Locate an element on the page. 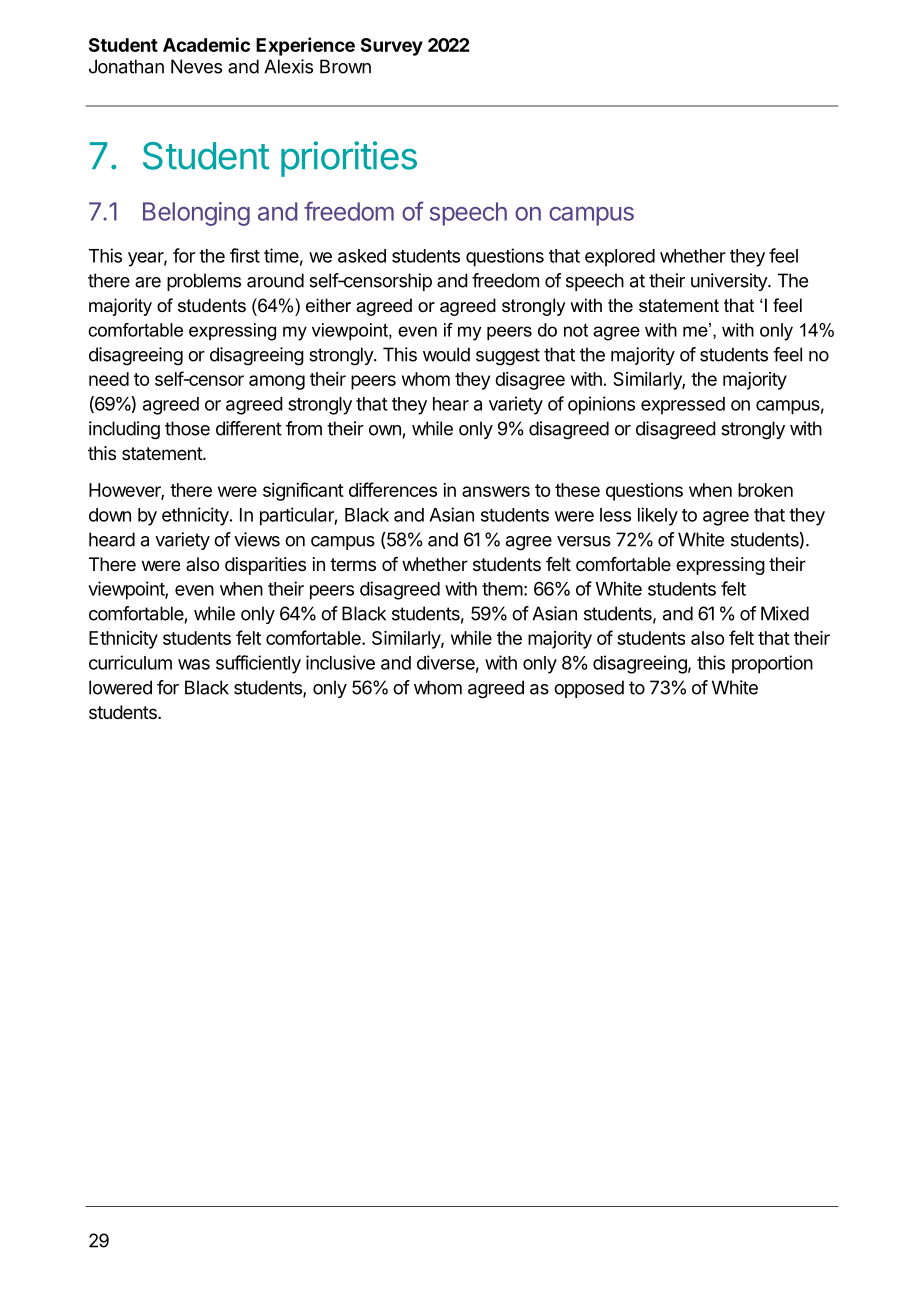 This image has height=1308, width=924. university is located at coordinates (730, 282).
